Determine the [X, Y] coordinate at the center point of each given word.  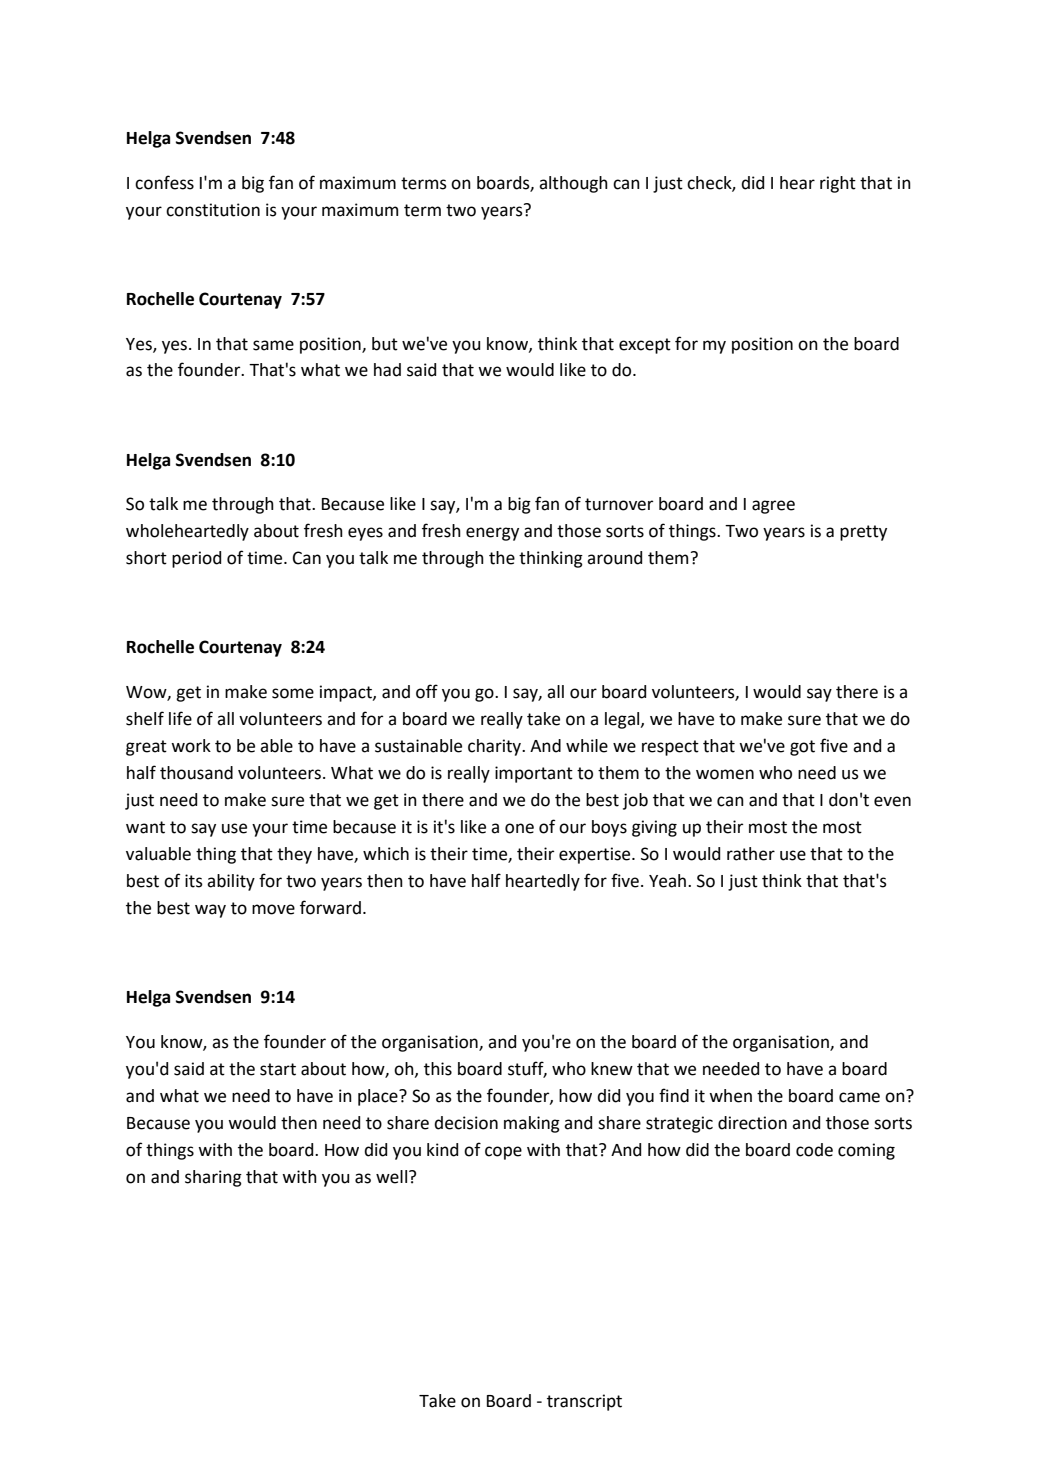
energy [492, 534]
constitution [213, 210]
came [859, 1097]
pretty [863, 533]
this [438, 1069]
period [196, 559]
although [573, 184]
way [210, 911]
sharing [213, 1178]
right [838, 184]
